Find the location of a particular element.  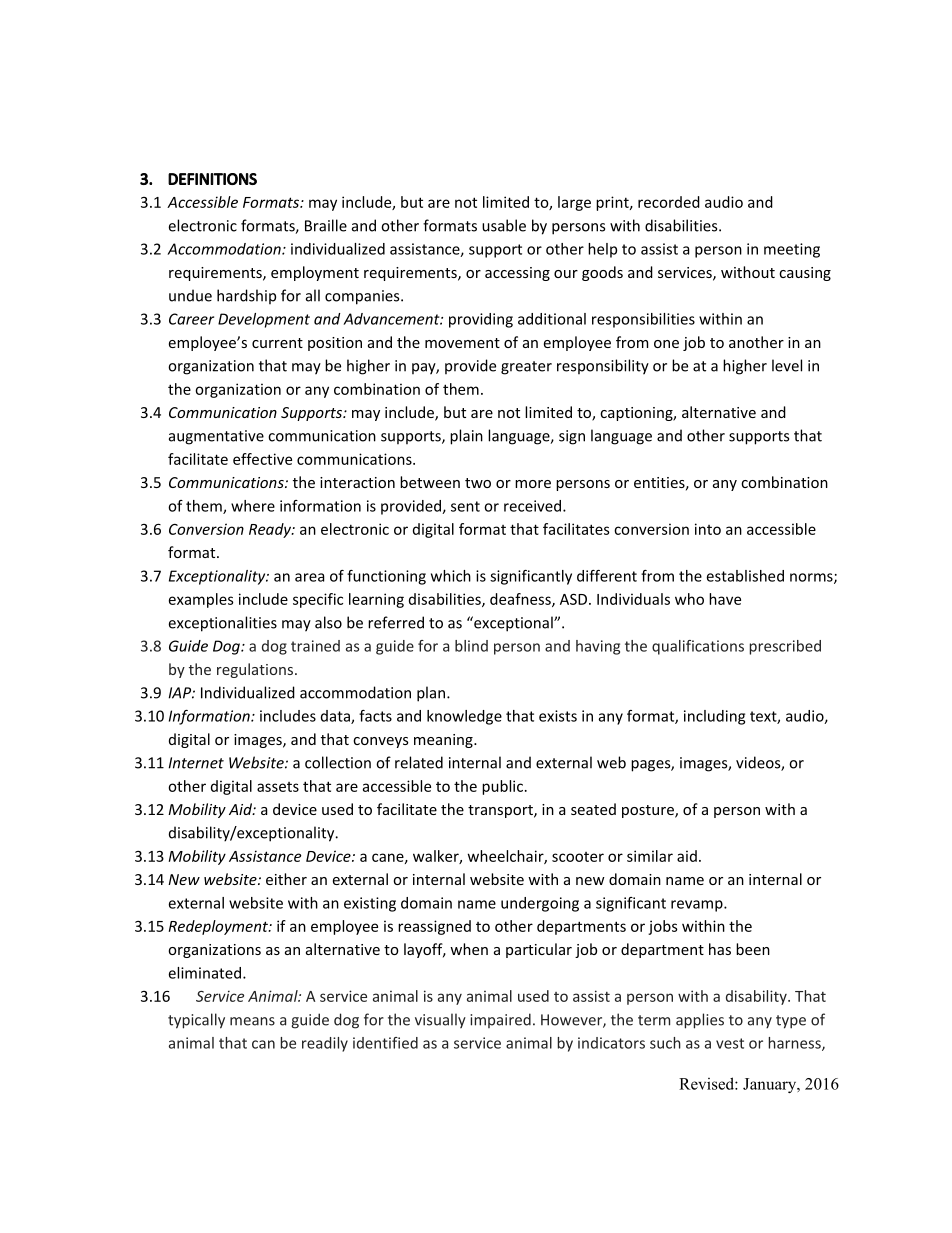

means is located at coordinates (252, 1021).
